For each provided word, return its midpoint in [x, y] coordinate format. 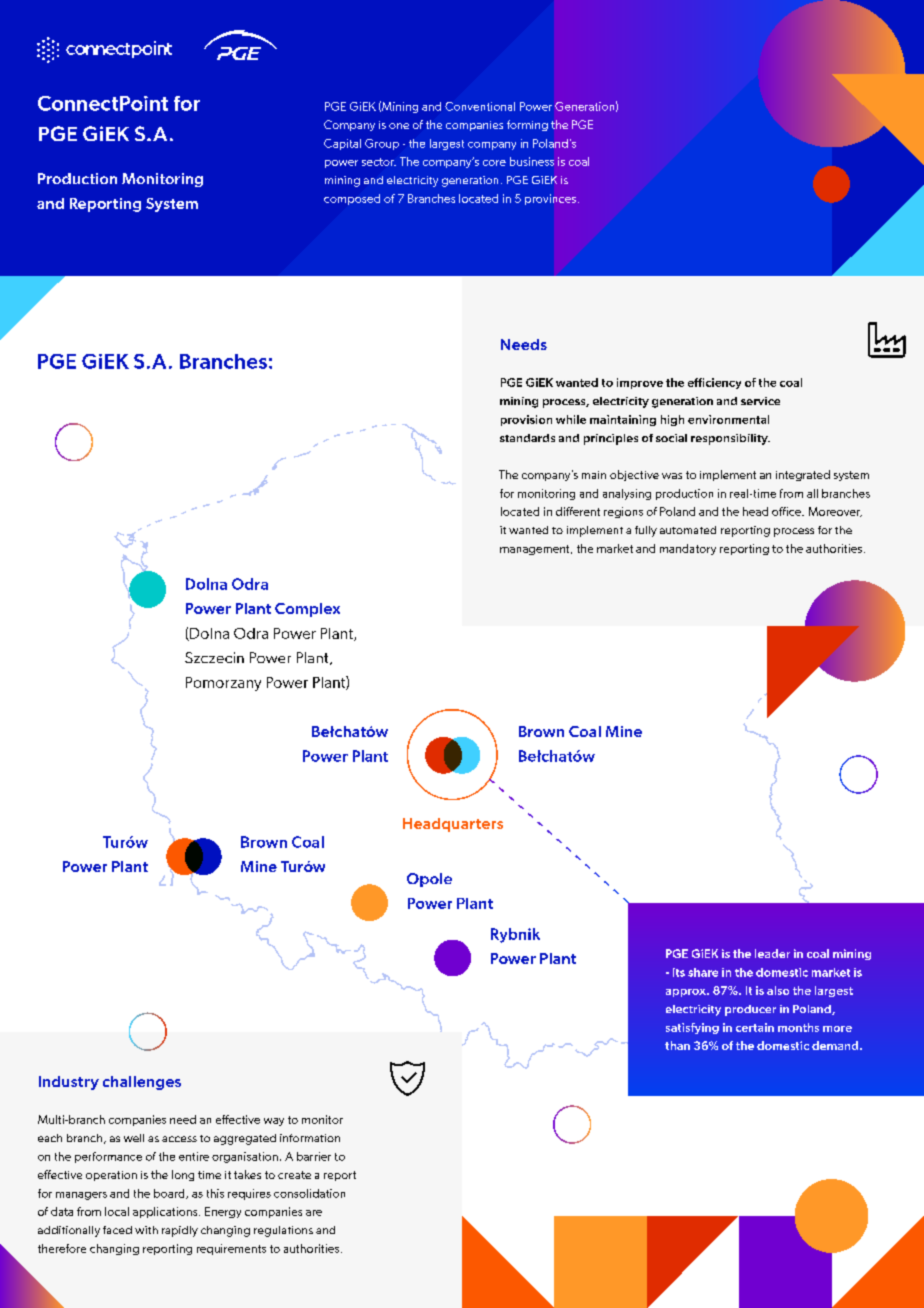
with [146, 1230]
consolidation [309, 1193]
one [399, 126]
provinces [550, 199]
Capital [342, 144]
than [677, 1045]
